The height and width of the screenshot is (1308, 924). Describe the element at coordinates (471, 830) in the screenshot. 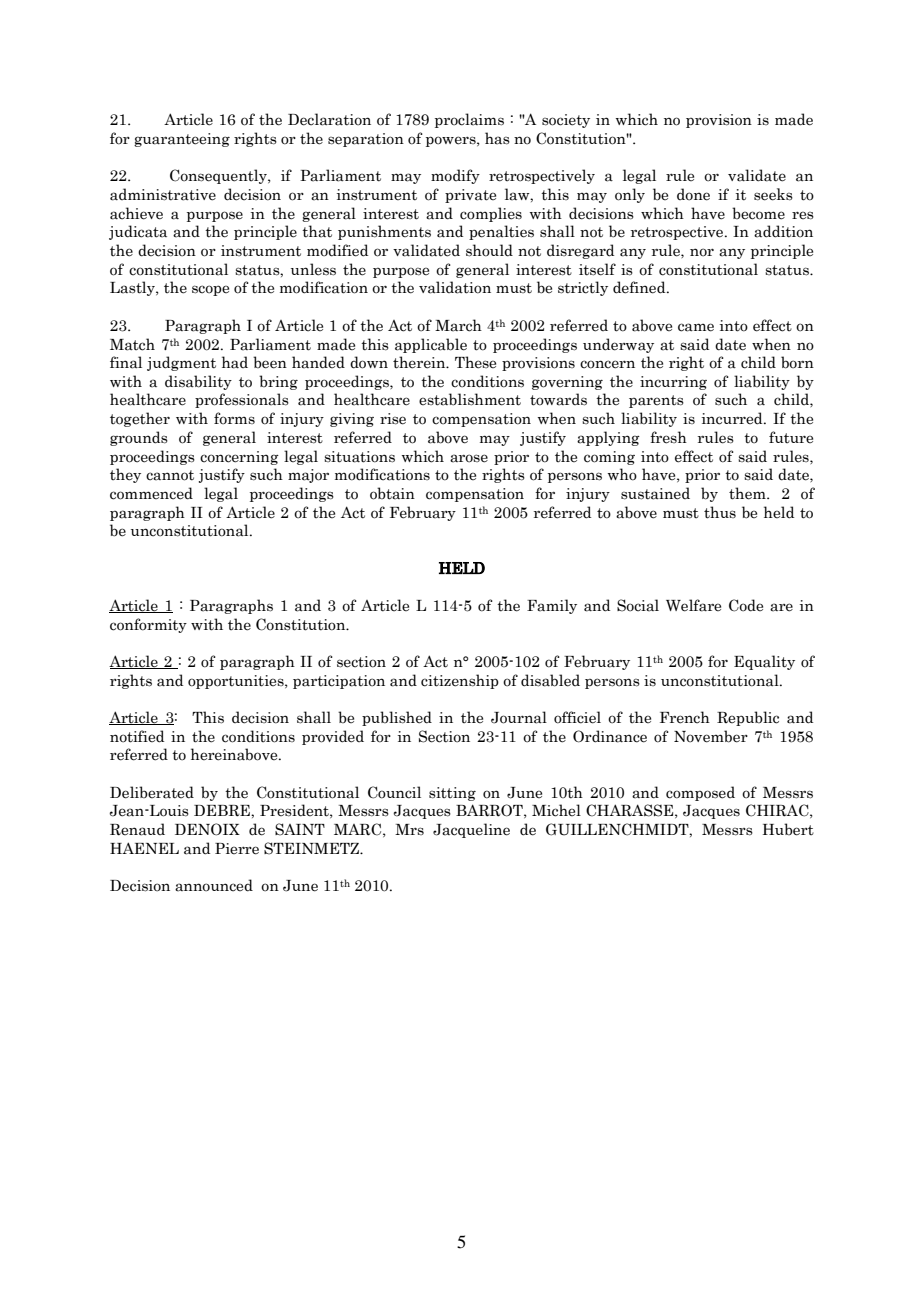

I see `Jacqueline` at that location.
